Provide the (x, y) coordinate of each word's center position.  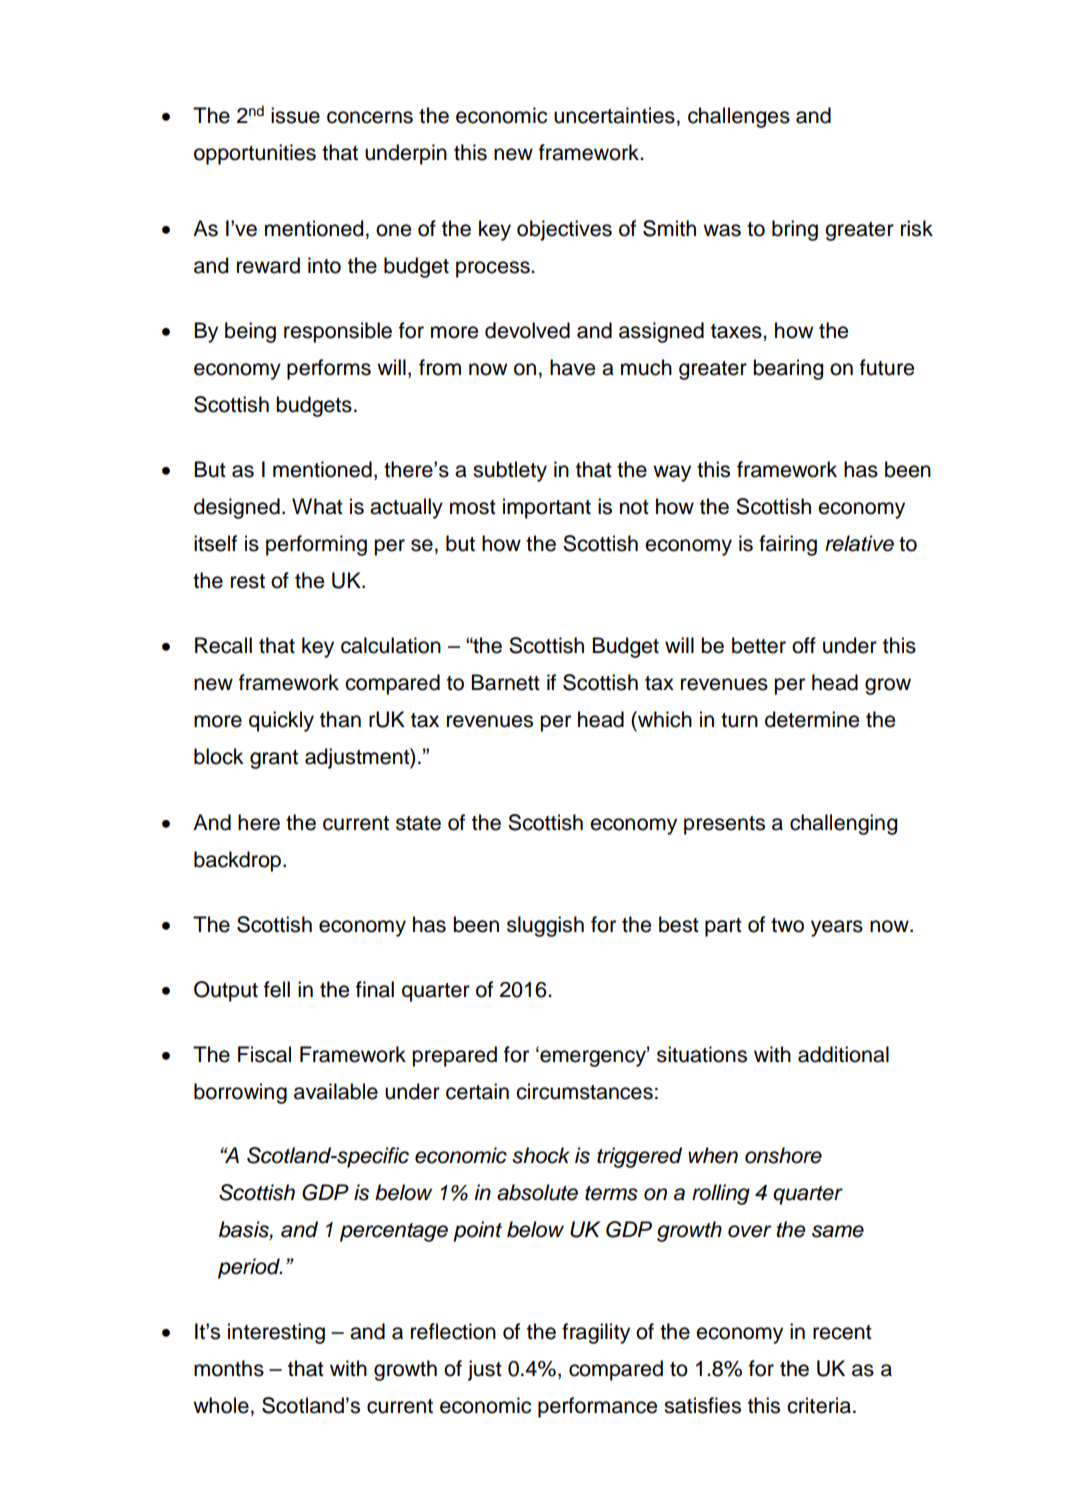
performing (316, 545)
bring (795, 230)
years (837, 928)
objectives (564, 230)
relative (859, 543)
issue (295, 115)
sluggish (545, 926)
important (547, 508)
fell (277, 989)
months (229, 1368)
